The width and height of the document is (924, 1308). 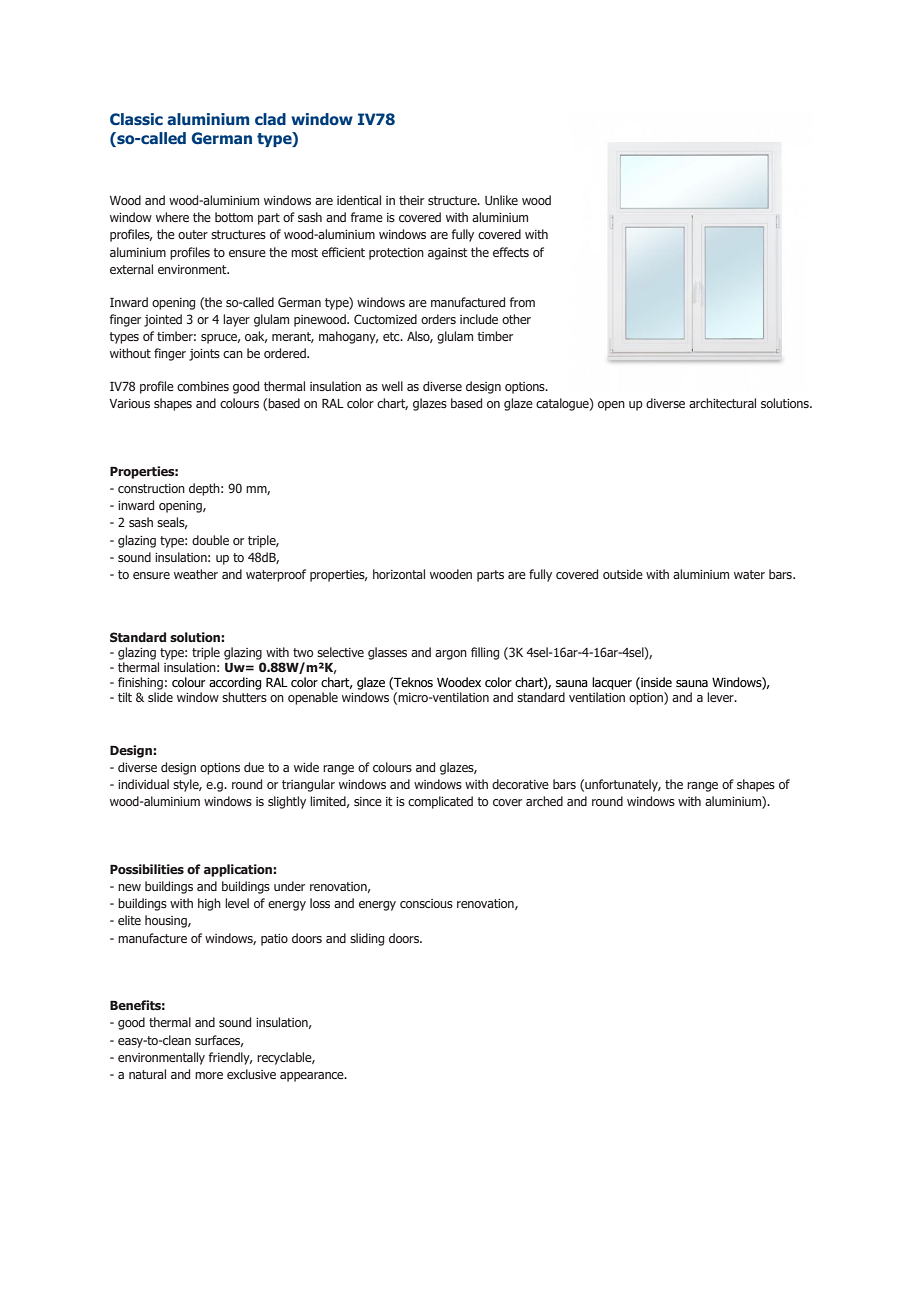 What do you see at coordinates (209, 1075) in the document?
I see `more` at bounding box center [209, 1075].
